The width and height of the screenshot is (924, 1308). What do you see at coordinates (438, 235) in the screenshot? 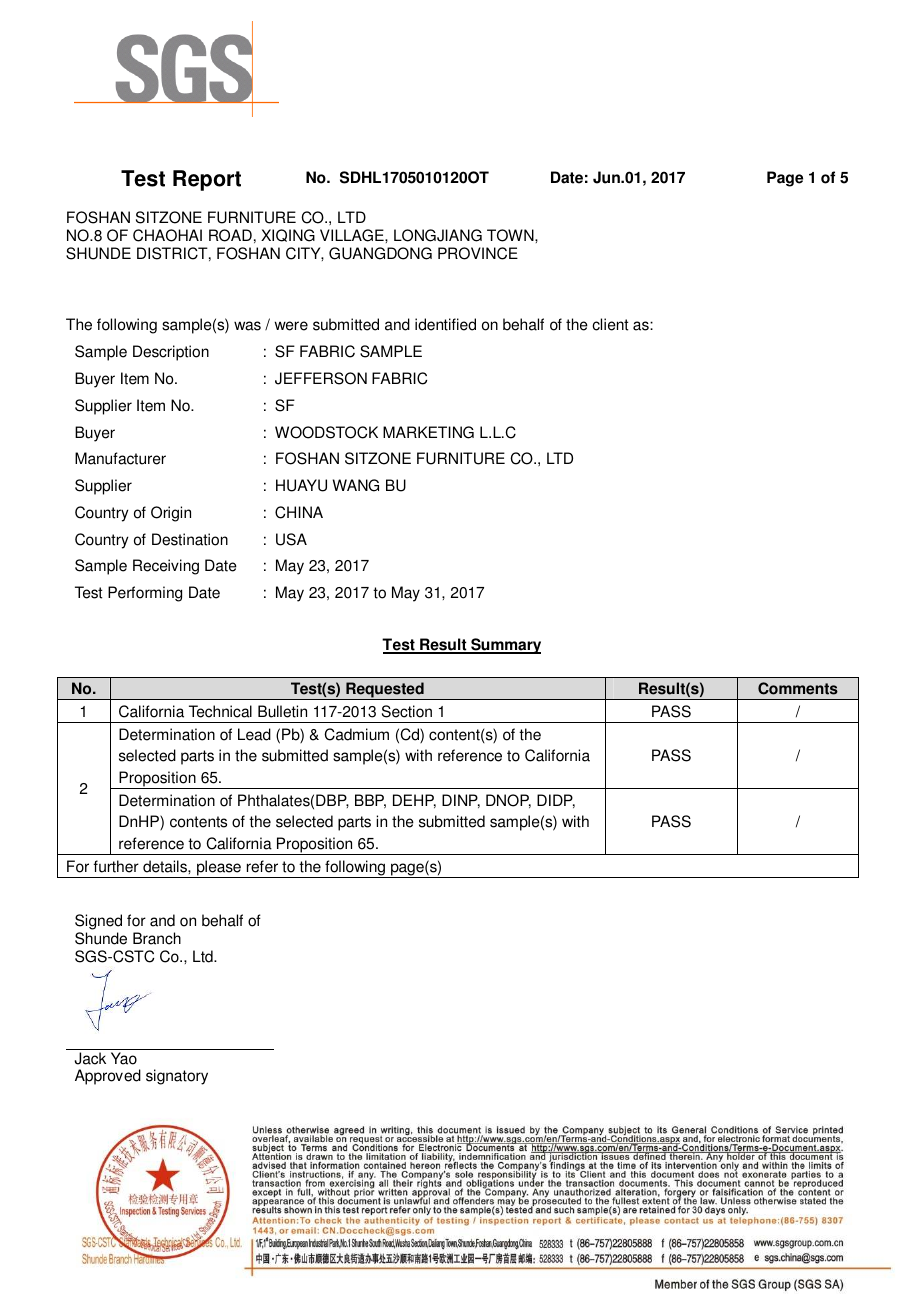
I see `LONGJIANG` at bounding box center [438, 235].
